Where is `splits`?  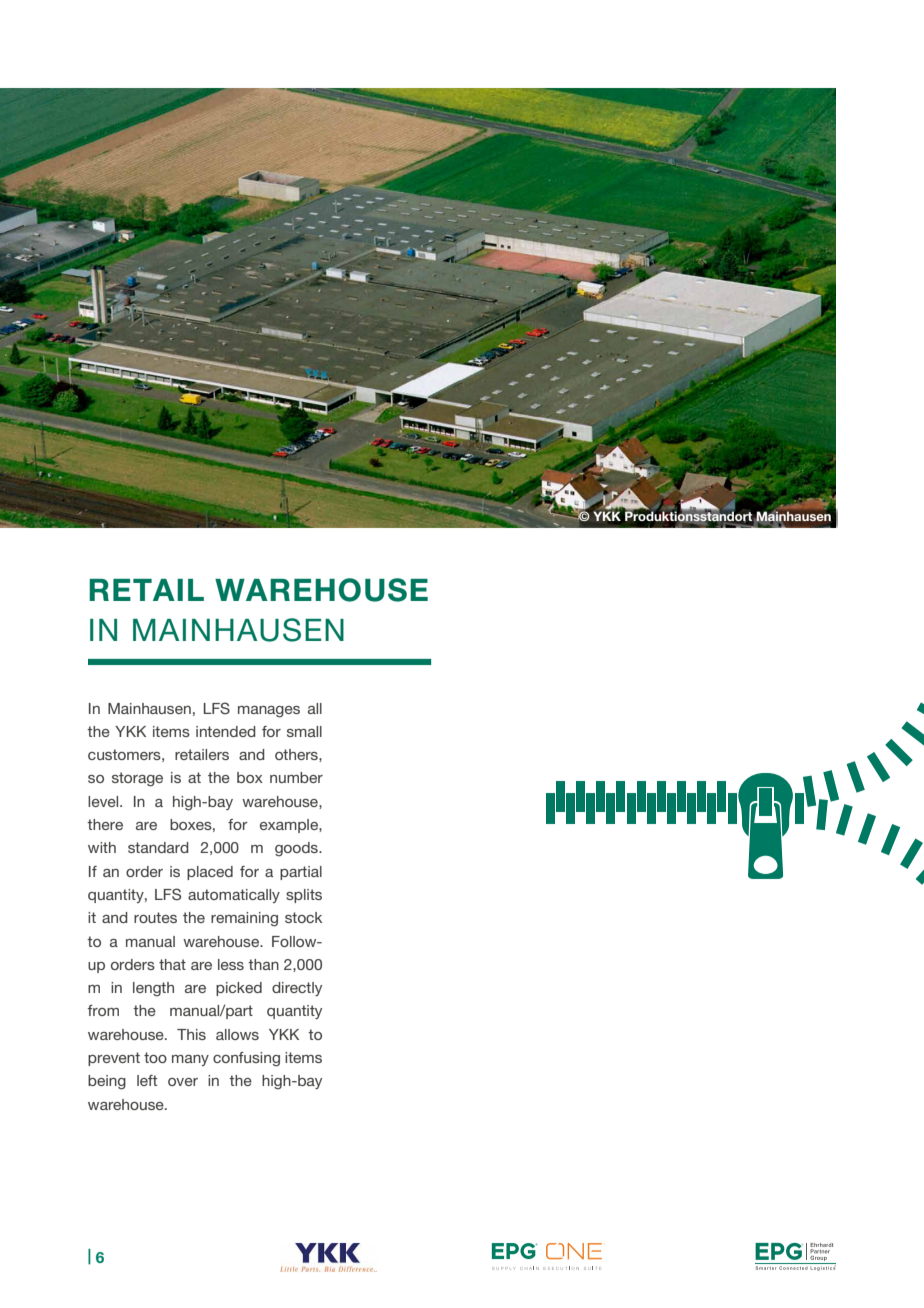
splits is located at coordinates (304, 896).
